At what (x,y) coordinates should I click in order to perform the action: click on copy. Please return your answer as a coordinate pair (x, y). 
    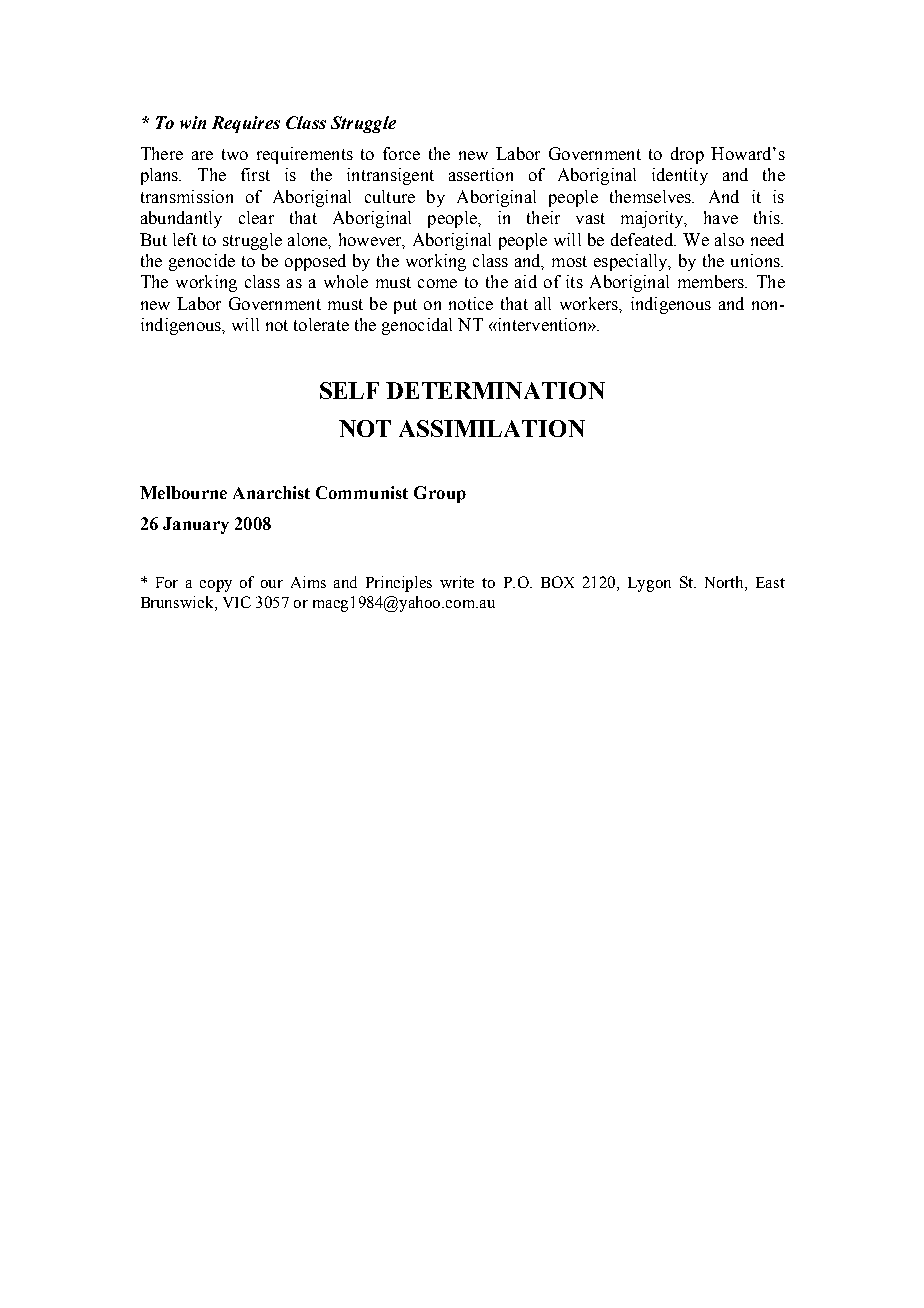
    Looking at the image, I should click on (216, 586).
